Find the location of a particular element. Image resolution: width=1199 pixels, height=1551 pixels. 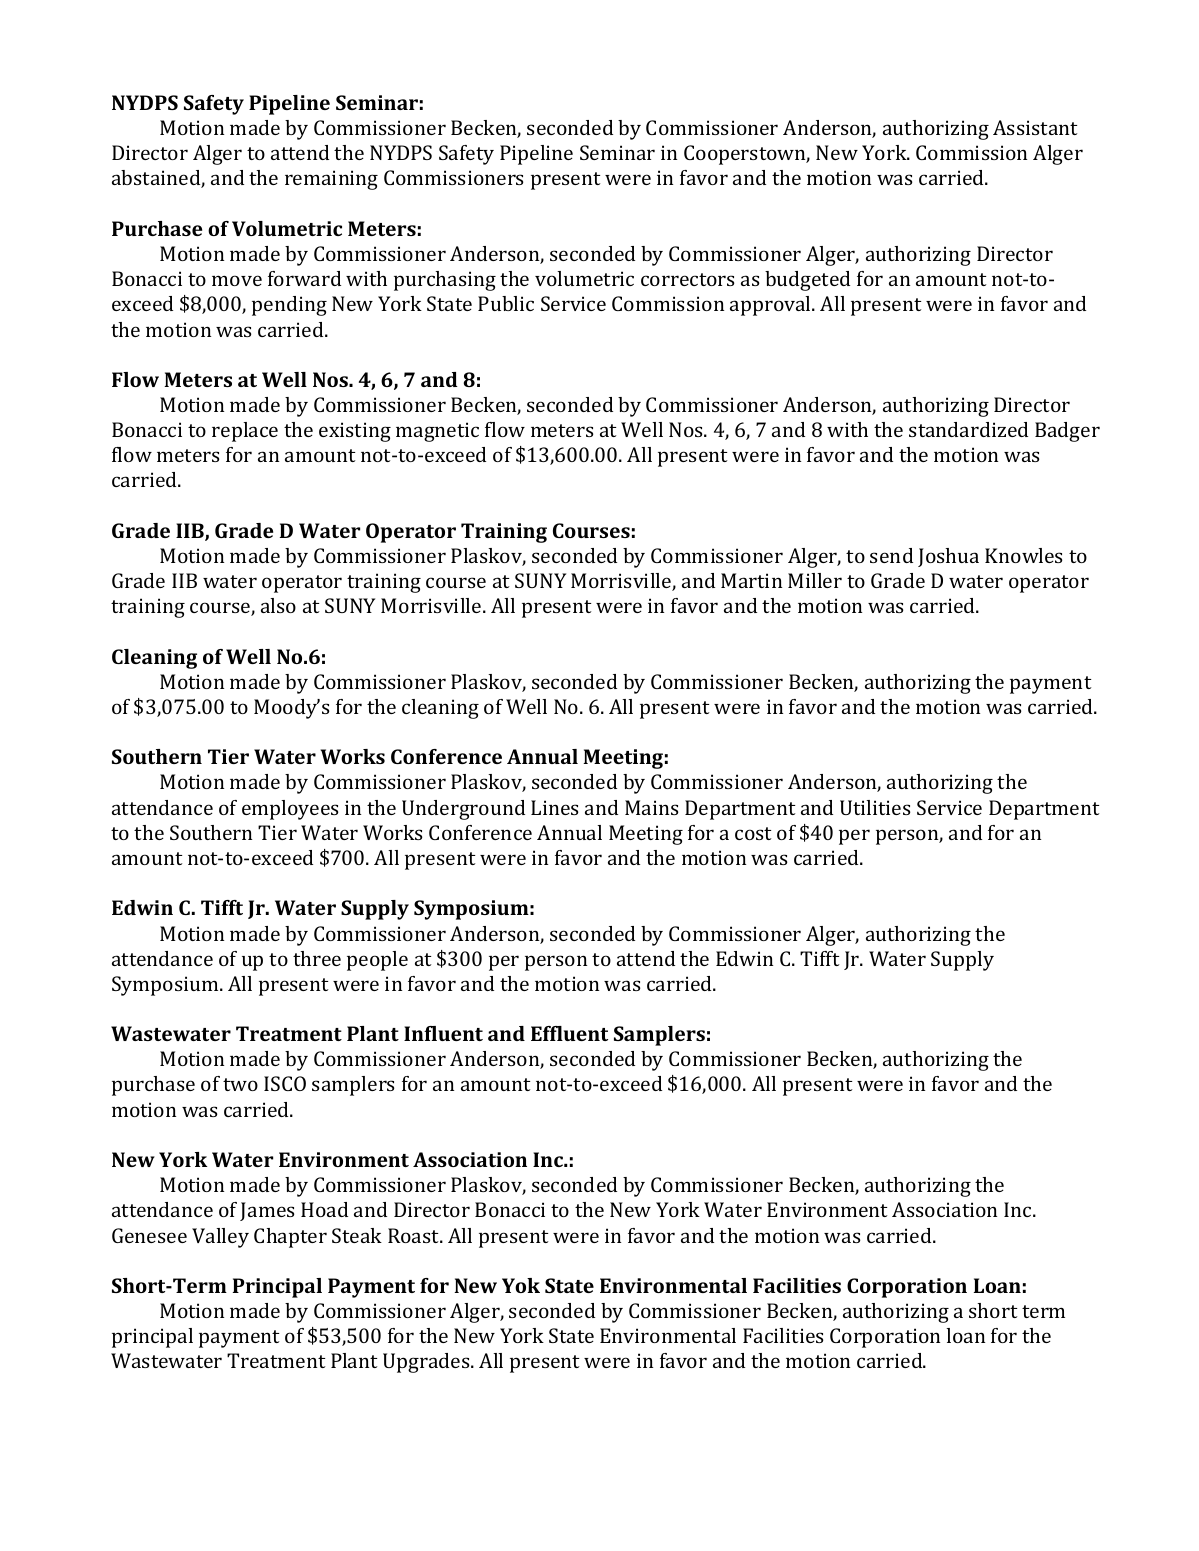

Utilities is located at coordinates (875, 807).
